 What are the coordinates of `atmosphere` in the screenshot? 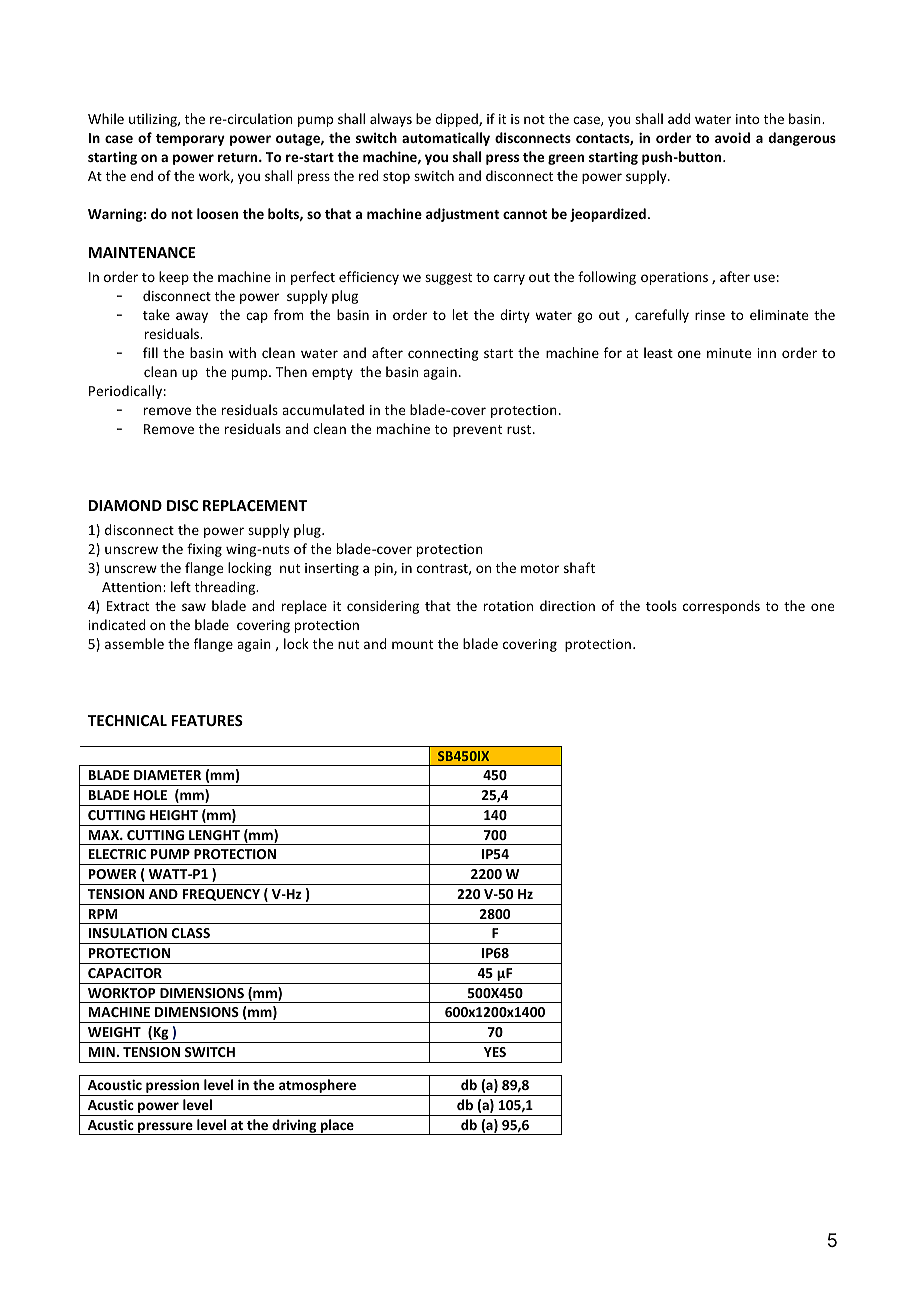 It's located at (318, 1087).
